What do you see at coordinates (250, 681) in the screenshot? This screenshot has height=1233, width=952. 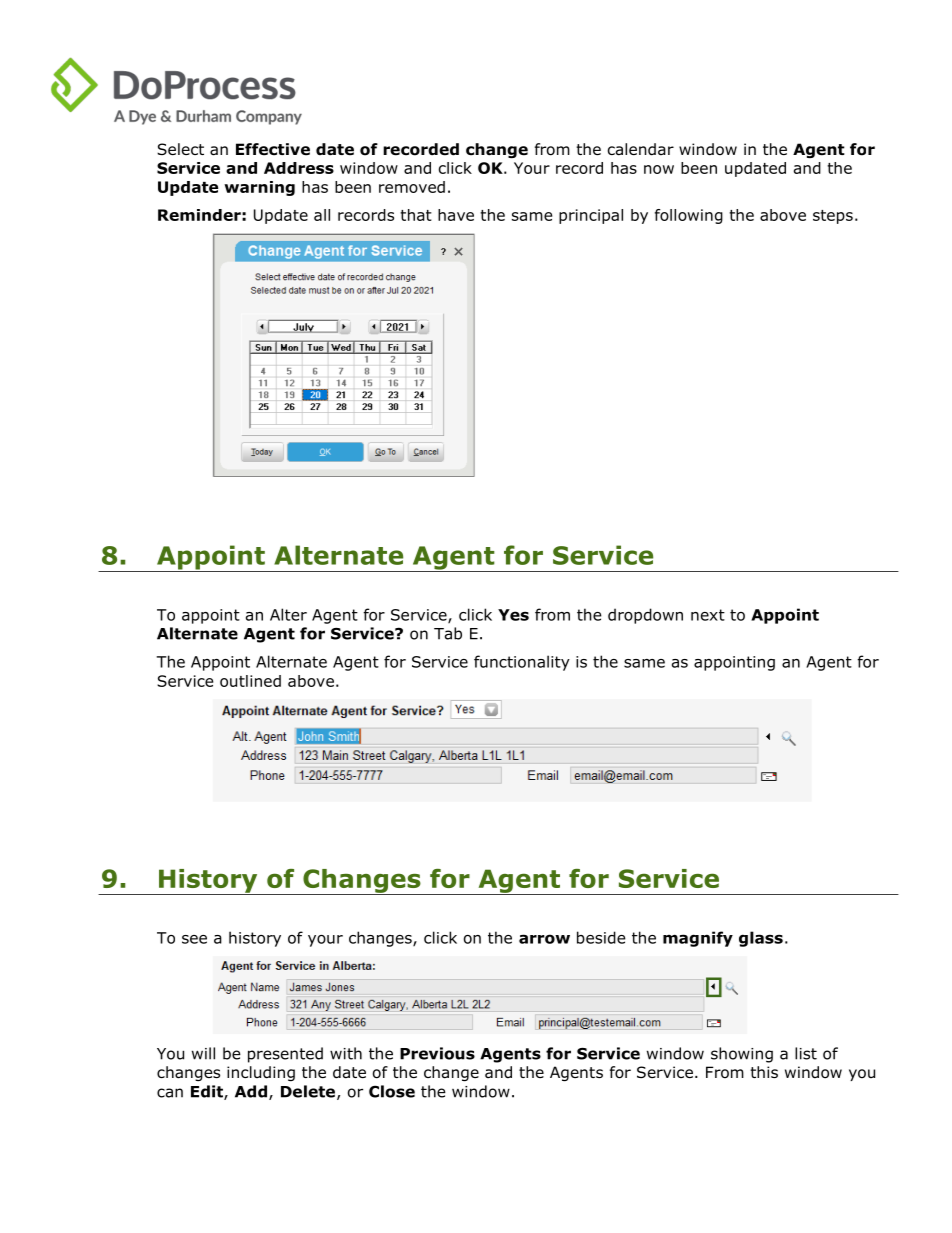 I see `outlined` at bounding box center [250, 681].
